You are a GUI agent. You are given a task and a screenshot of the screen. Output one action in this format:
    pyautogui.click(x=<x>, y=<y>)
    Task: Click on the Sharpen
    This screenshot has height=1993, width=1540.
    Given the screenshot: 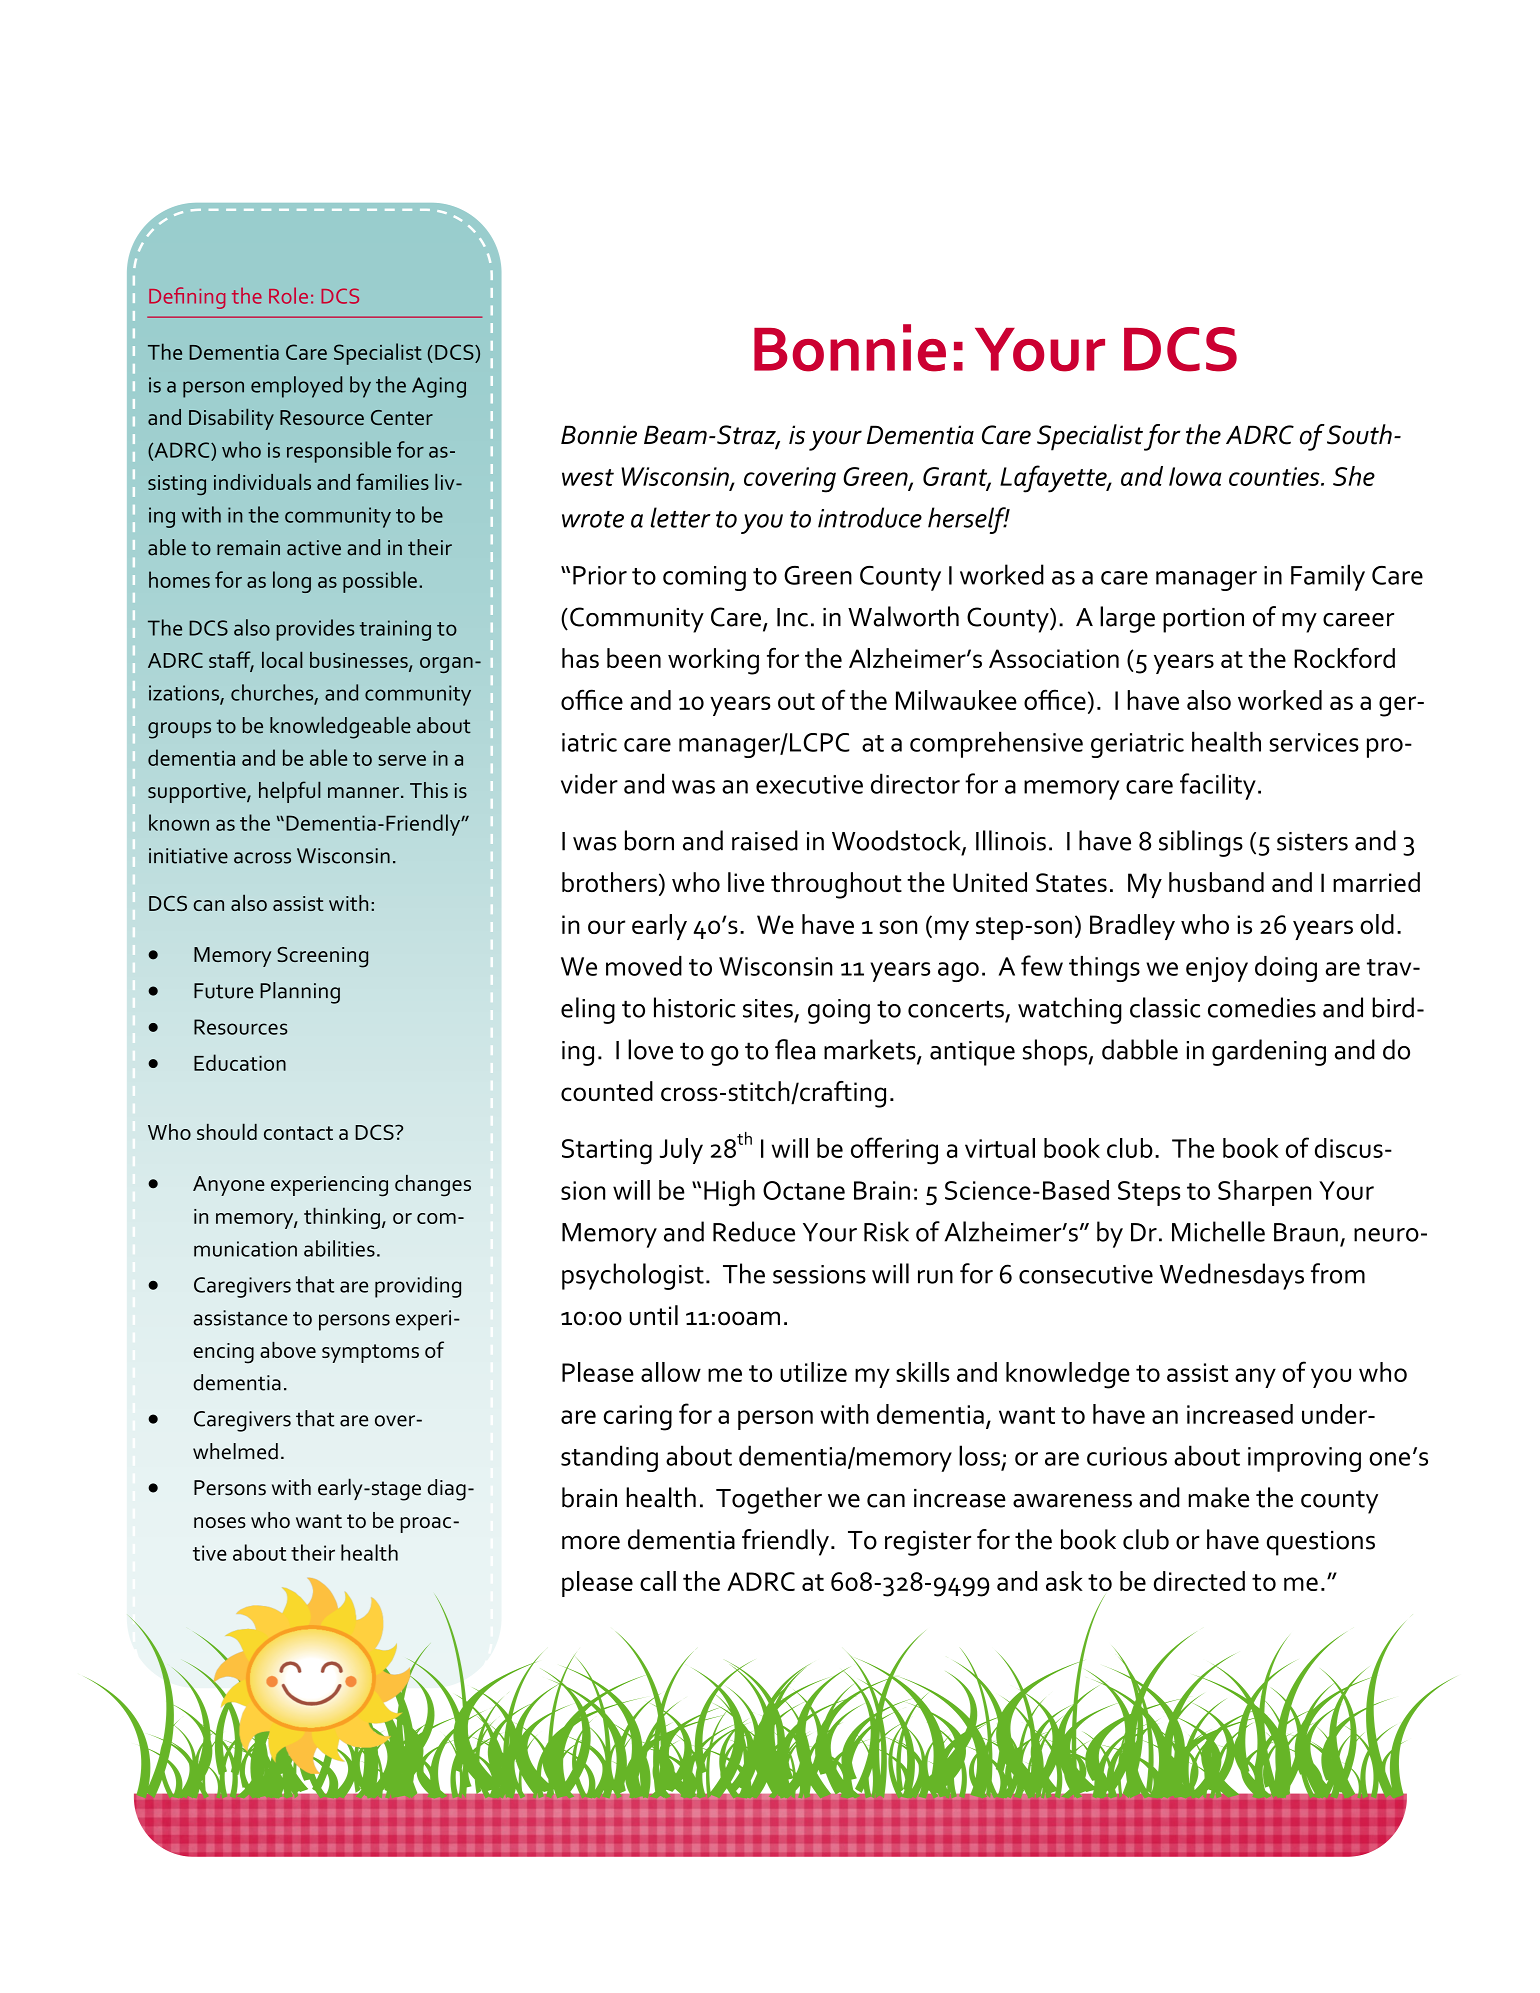 What is the action you would take?
    pyautogui.click(x=1264, y=1193)
